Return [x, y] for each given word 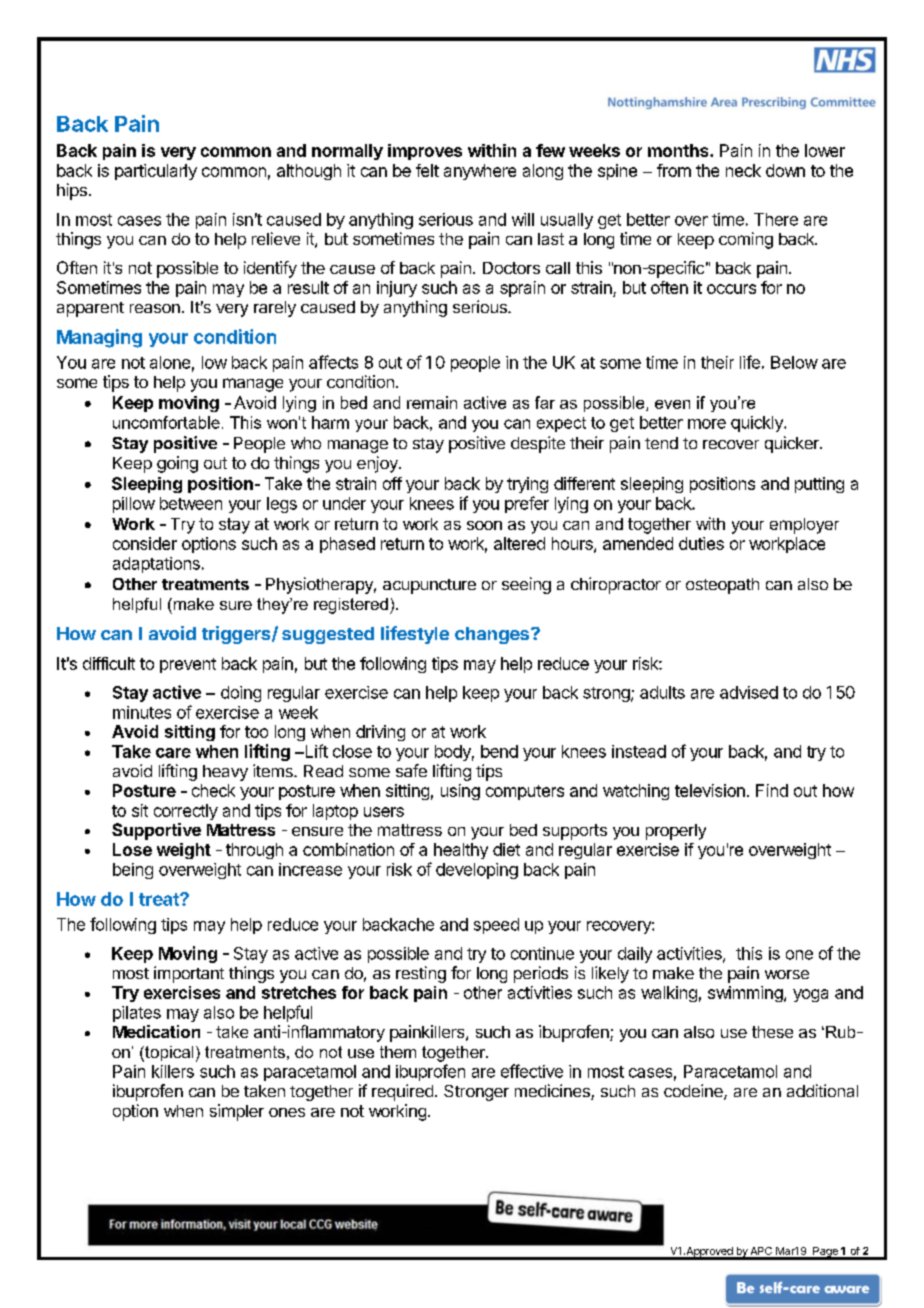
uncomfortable [166, 422]
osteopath [722, 586]
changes [493, 635]
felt [427, 170]
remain [432, 402]
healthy [461, 851]
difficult [109, 663]
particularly [156, 172]
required [402, 1092]
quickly [758, 424]
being [133, 871]
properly [676, 832]
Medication [156, 1031]
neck [743, 170]
